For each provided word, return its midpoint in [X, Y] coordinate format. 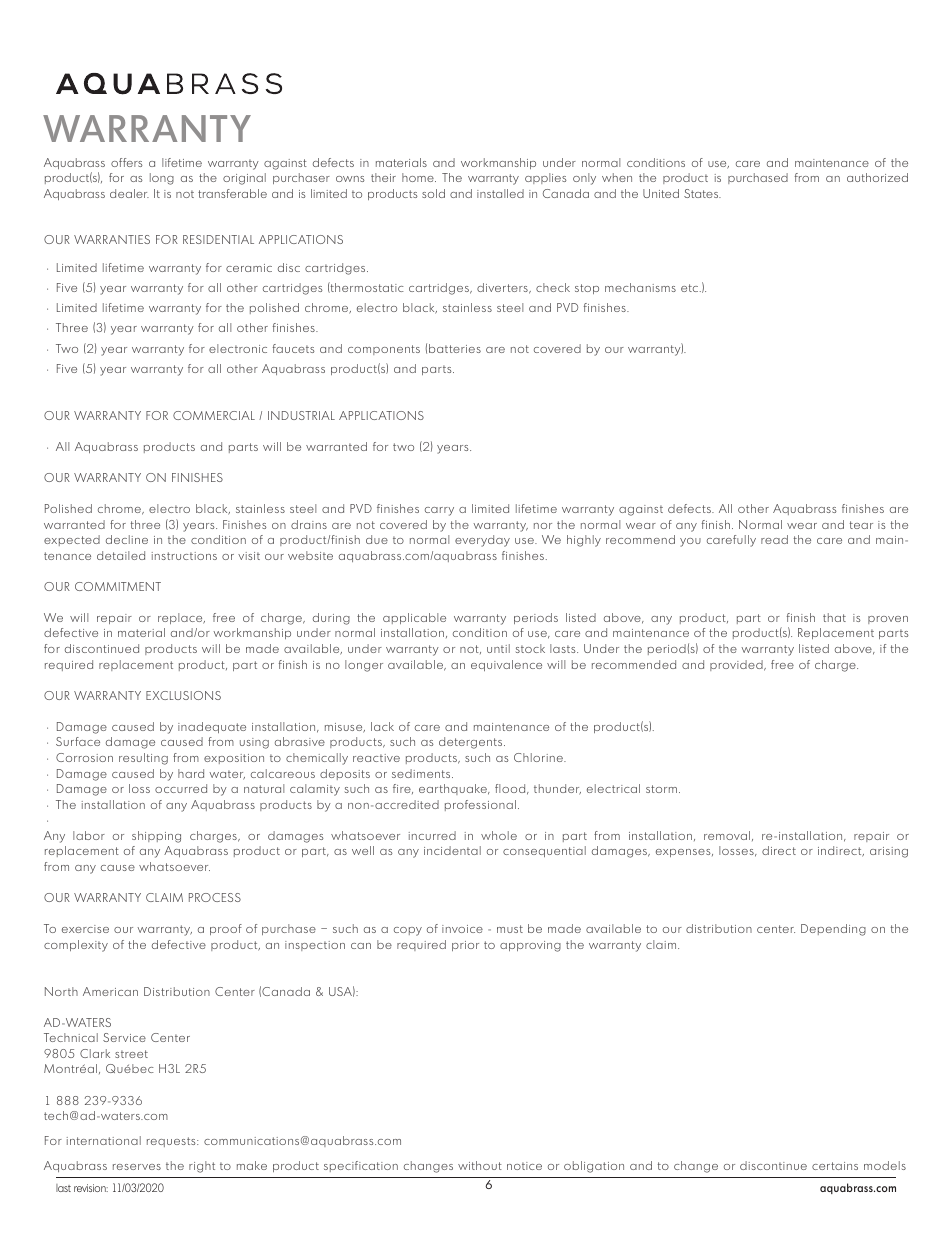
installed [500, 193]
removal [727, 835]
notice [524, 1166]
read [774, 539]
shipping [156, 837]
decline [127, 539]
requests [172, 1142]
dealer [129, 193]
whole [499, 835]
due [377, 539]
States [702, 193]
